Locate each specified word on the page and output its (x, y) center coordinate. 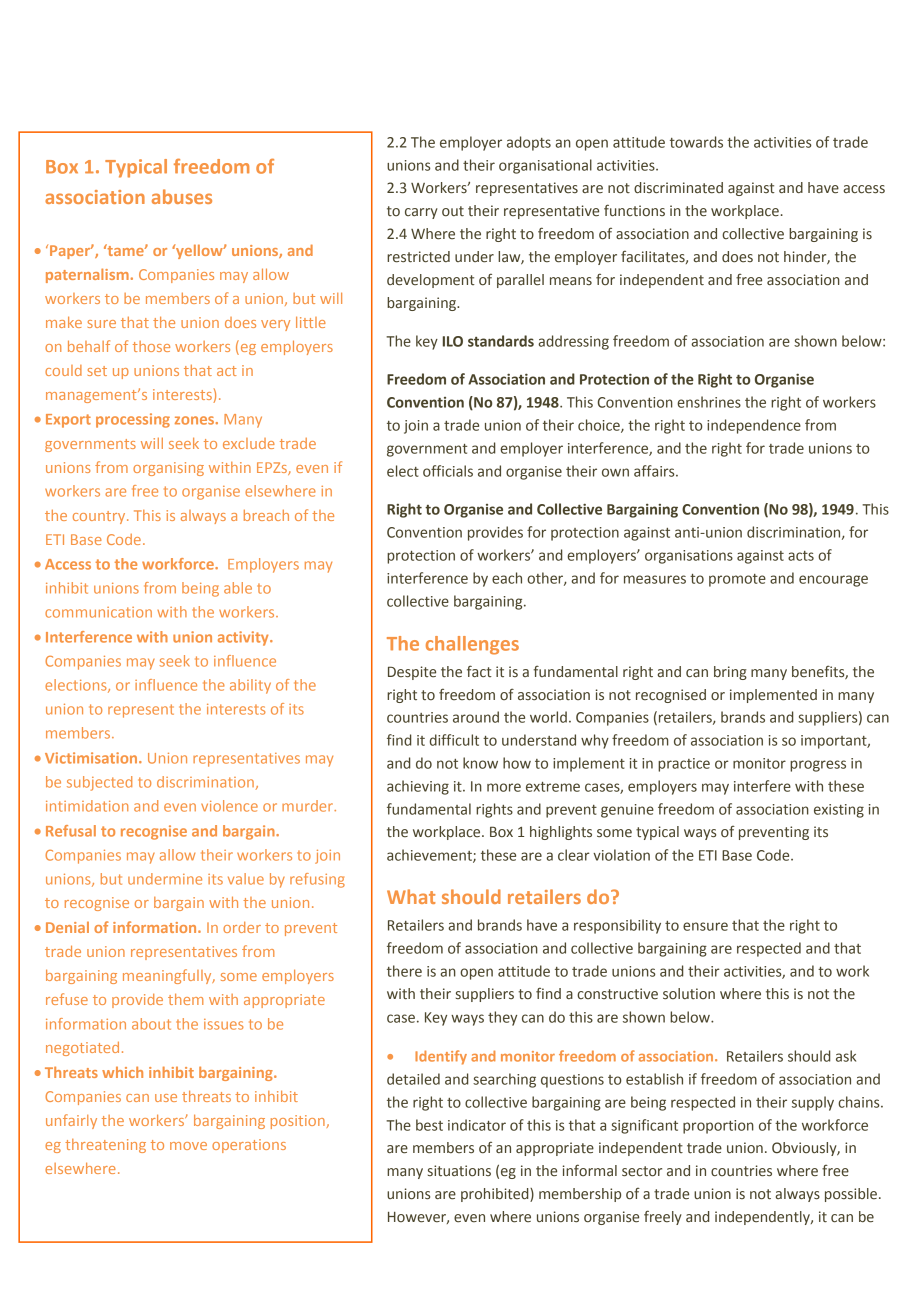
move (188, 1146)
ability (250, 686)
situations (459, 1171)
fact (479, 671)
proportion (718, 1127)
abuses (182, 196)
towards (696, 142)
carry (421, 213)
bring (730, 673)
